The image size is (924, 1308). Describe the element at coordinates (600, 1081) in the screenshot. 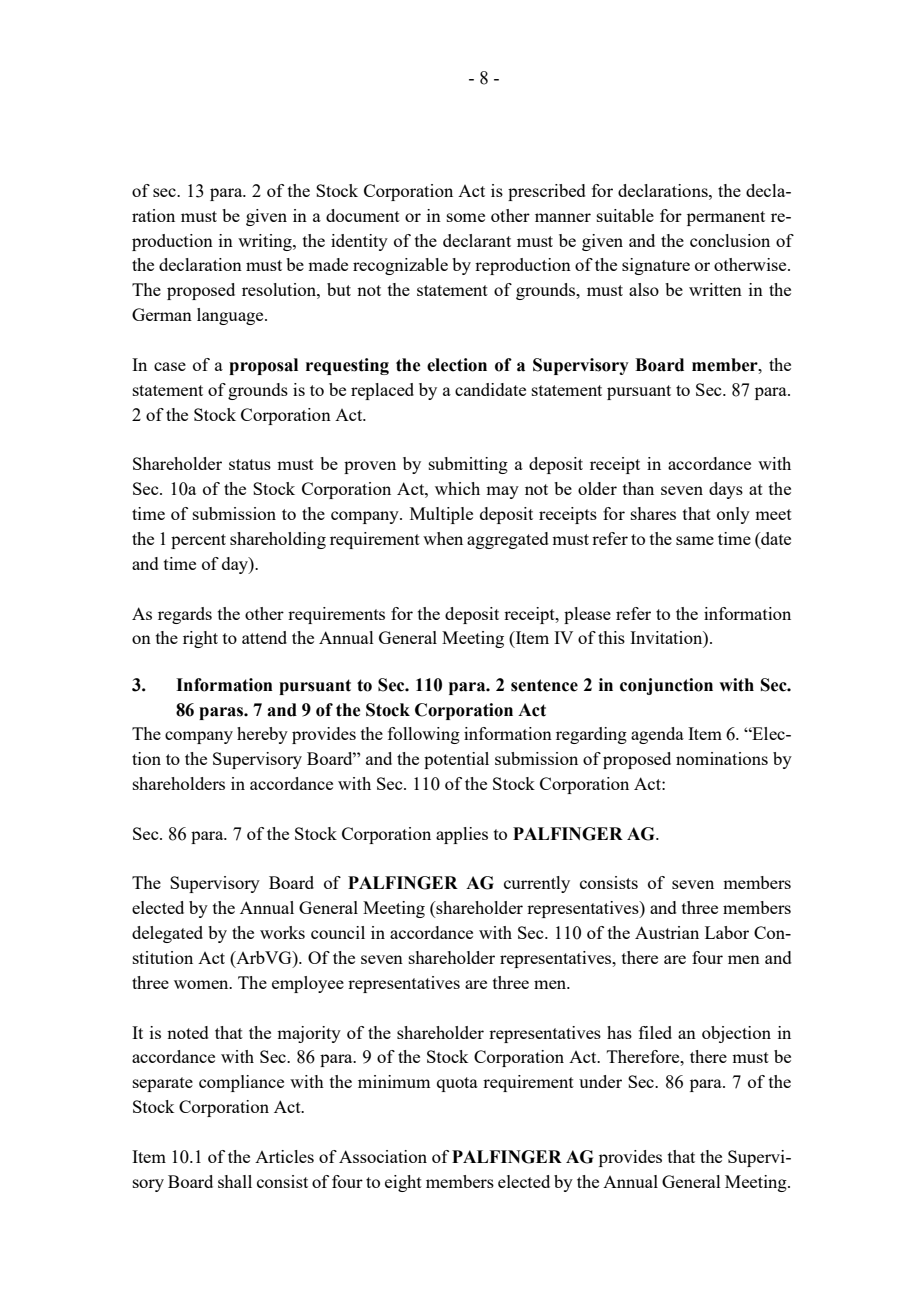

I see `under` at that location.
